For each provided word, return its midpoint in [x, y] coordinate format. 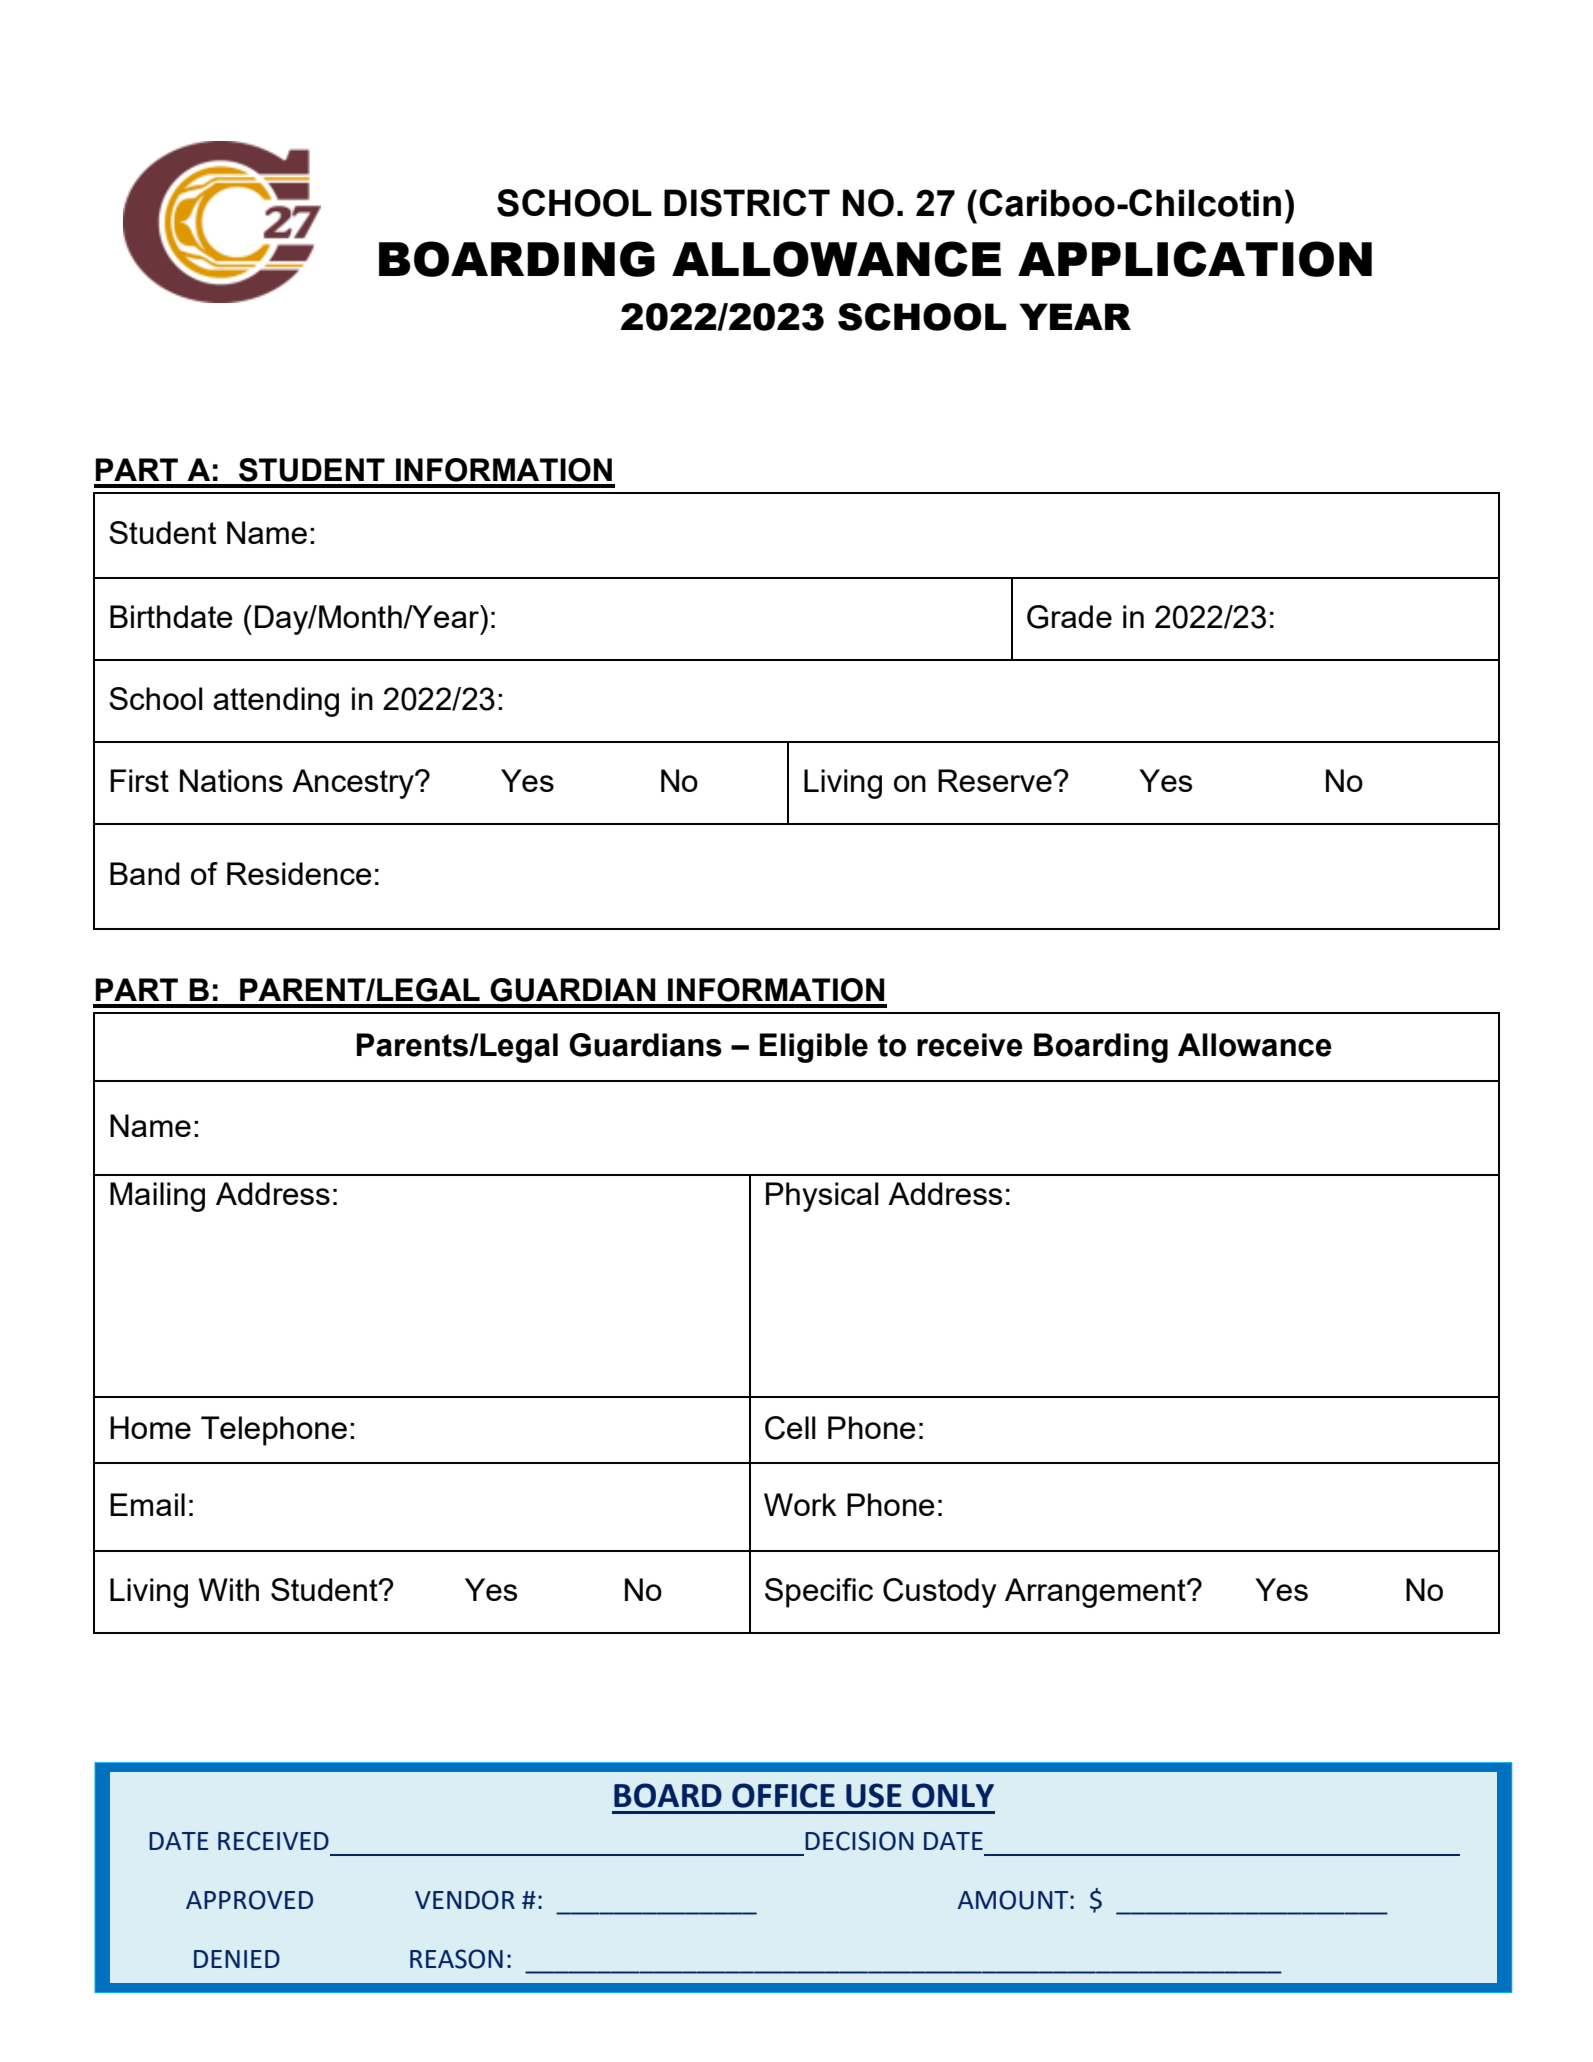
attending [276, 702]
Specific [819, 1593]
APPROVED [249, 1900]
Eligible [813, 1048]
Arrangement [1096, 1593]
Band [145, 873]
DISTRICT [747, 203]
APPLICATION [1195, 259]
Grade [1069, 617]
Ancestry [354, 784]
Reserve [996, 780]
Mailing [157, 1197]
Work [800, 1504]
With [229, 1589]
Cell [790, 1428]
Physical [822, 1197]
